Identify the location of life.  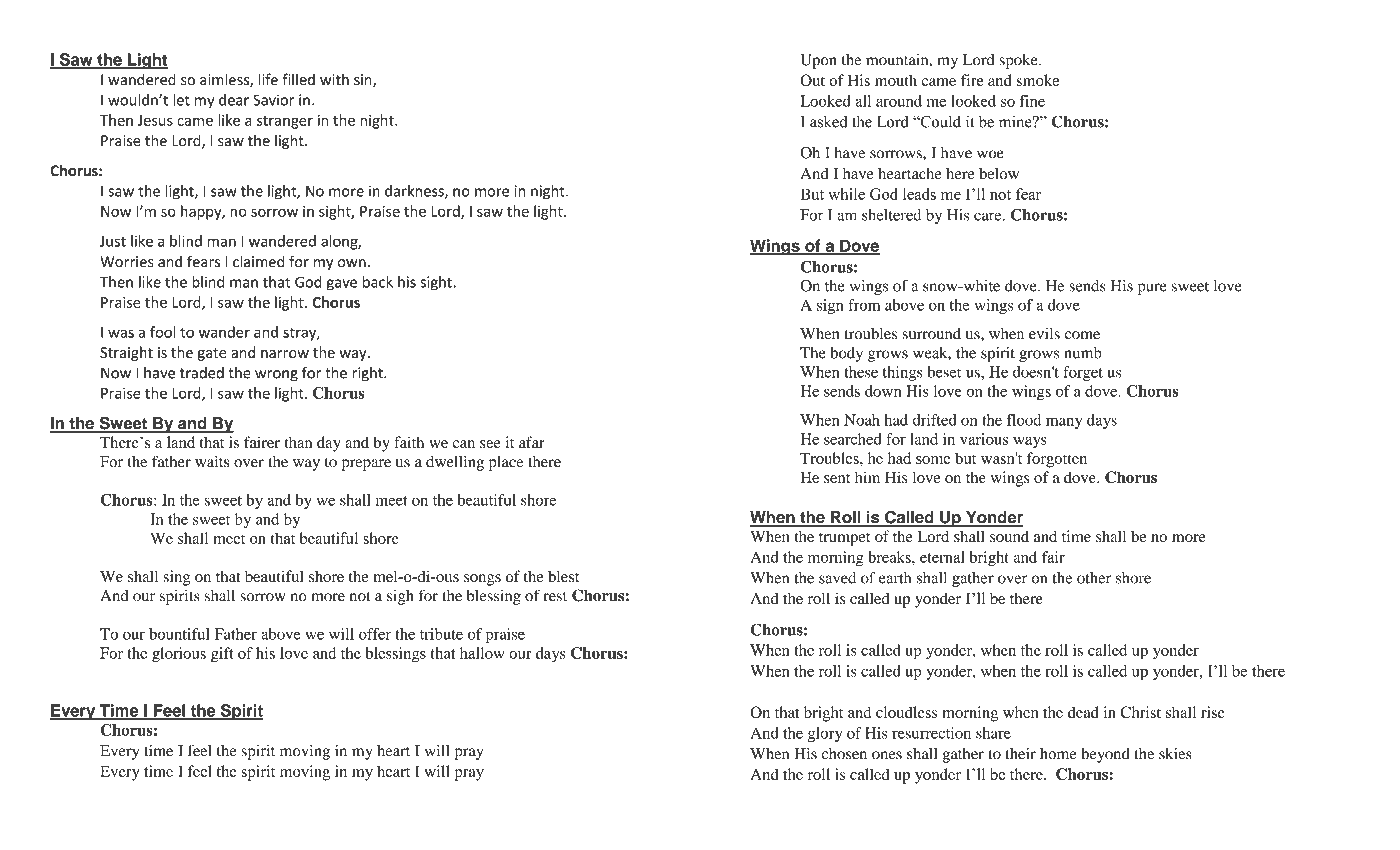
(268, 79).
